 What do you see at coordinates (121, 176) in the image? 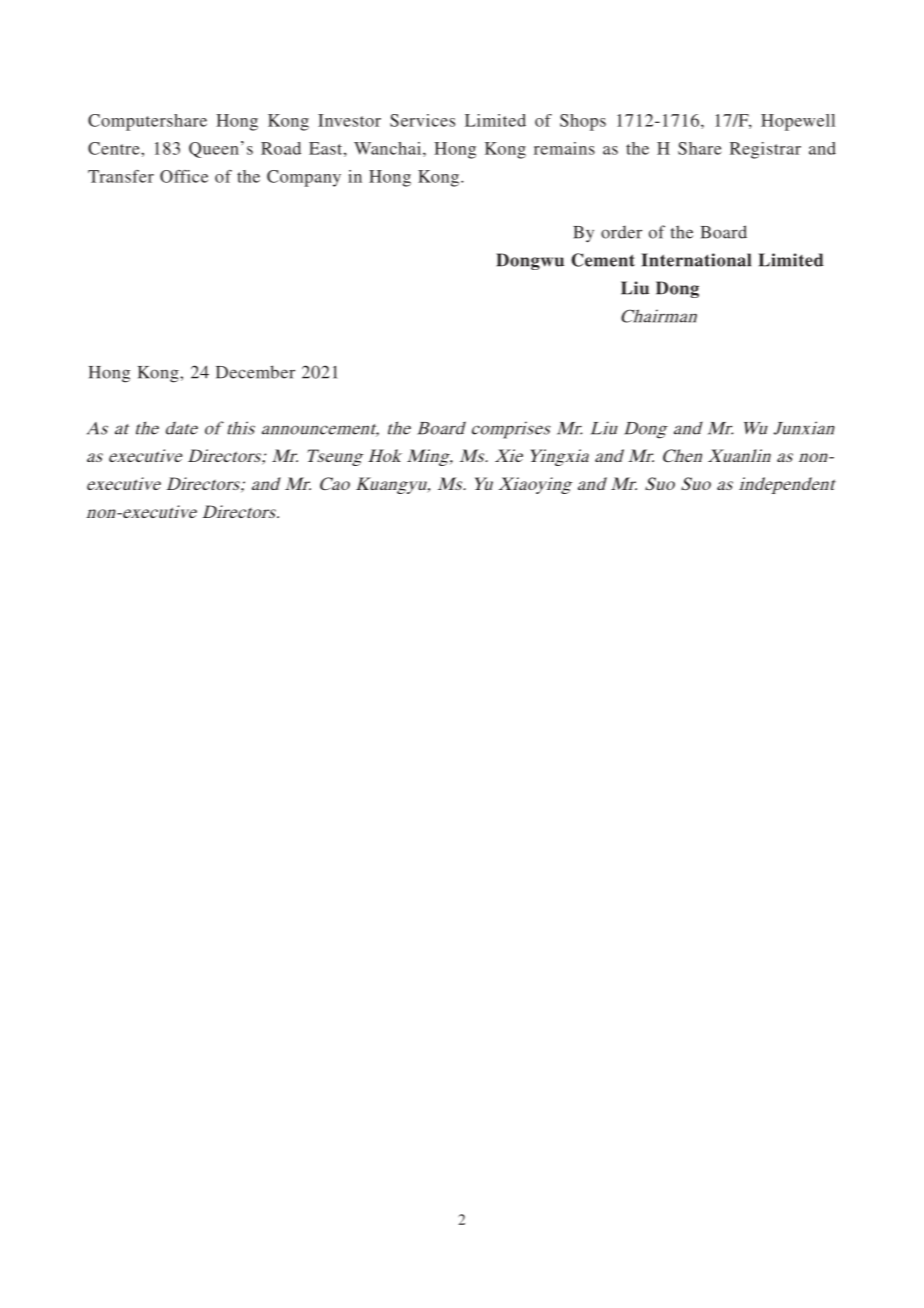
I see `Transfer` at bounding box center [121, 176].
